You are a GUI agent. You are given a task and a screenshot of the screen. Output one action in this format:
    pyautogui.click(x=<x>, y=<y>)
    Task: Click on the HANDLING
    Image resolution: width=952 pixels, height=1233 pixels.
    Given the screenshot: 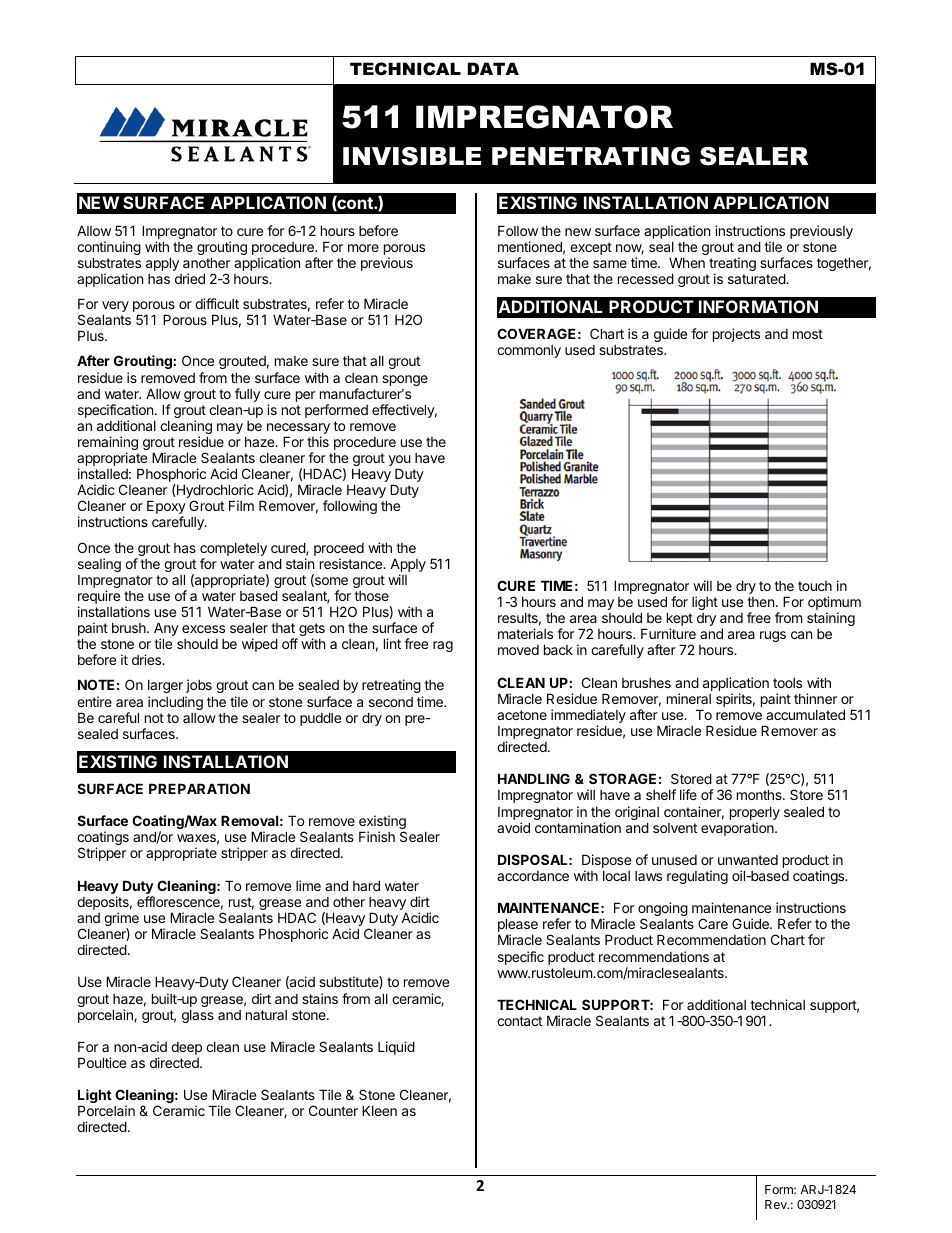 What is the action you would take?
    pyautogui.click(x=534, y=778)
